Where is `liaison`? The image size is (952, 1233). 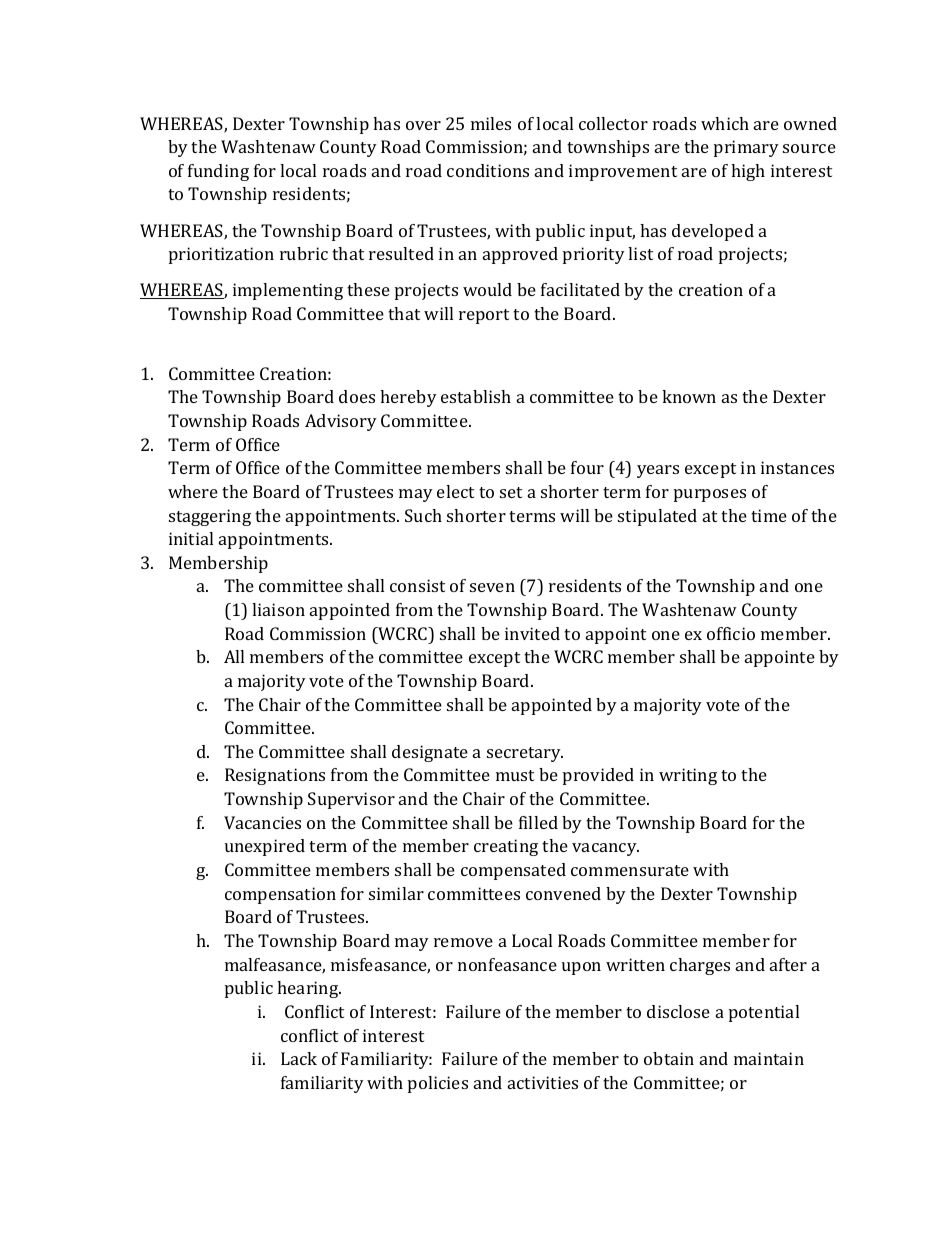
liaison is located at coordinates (278, 609).
